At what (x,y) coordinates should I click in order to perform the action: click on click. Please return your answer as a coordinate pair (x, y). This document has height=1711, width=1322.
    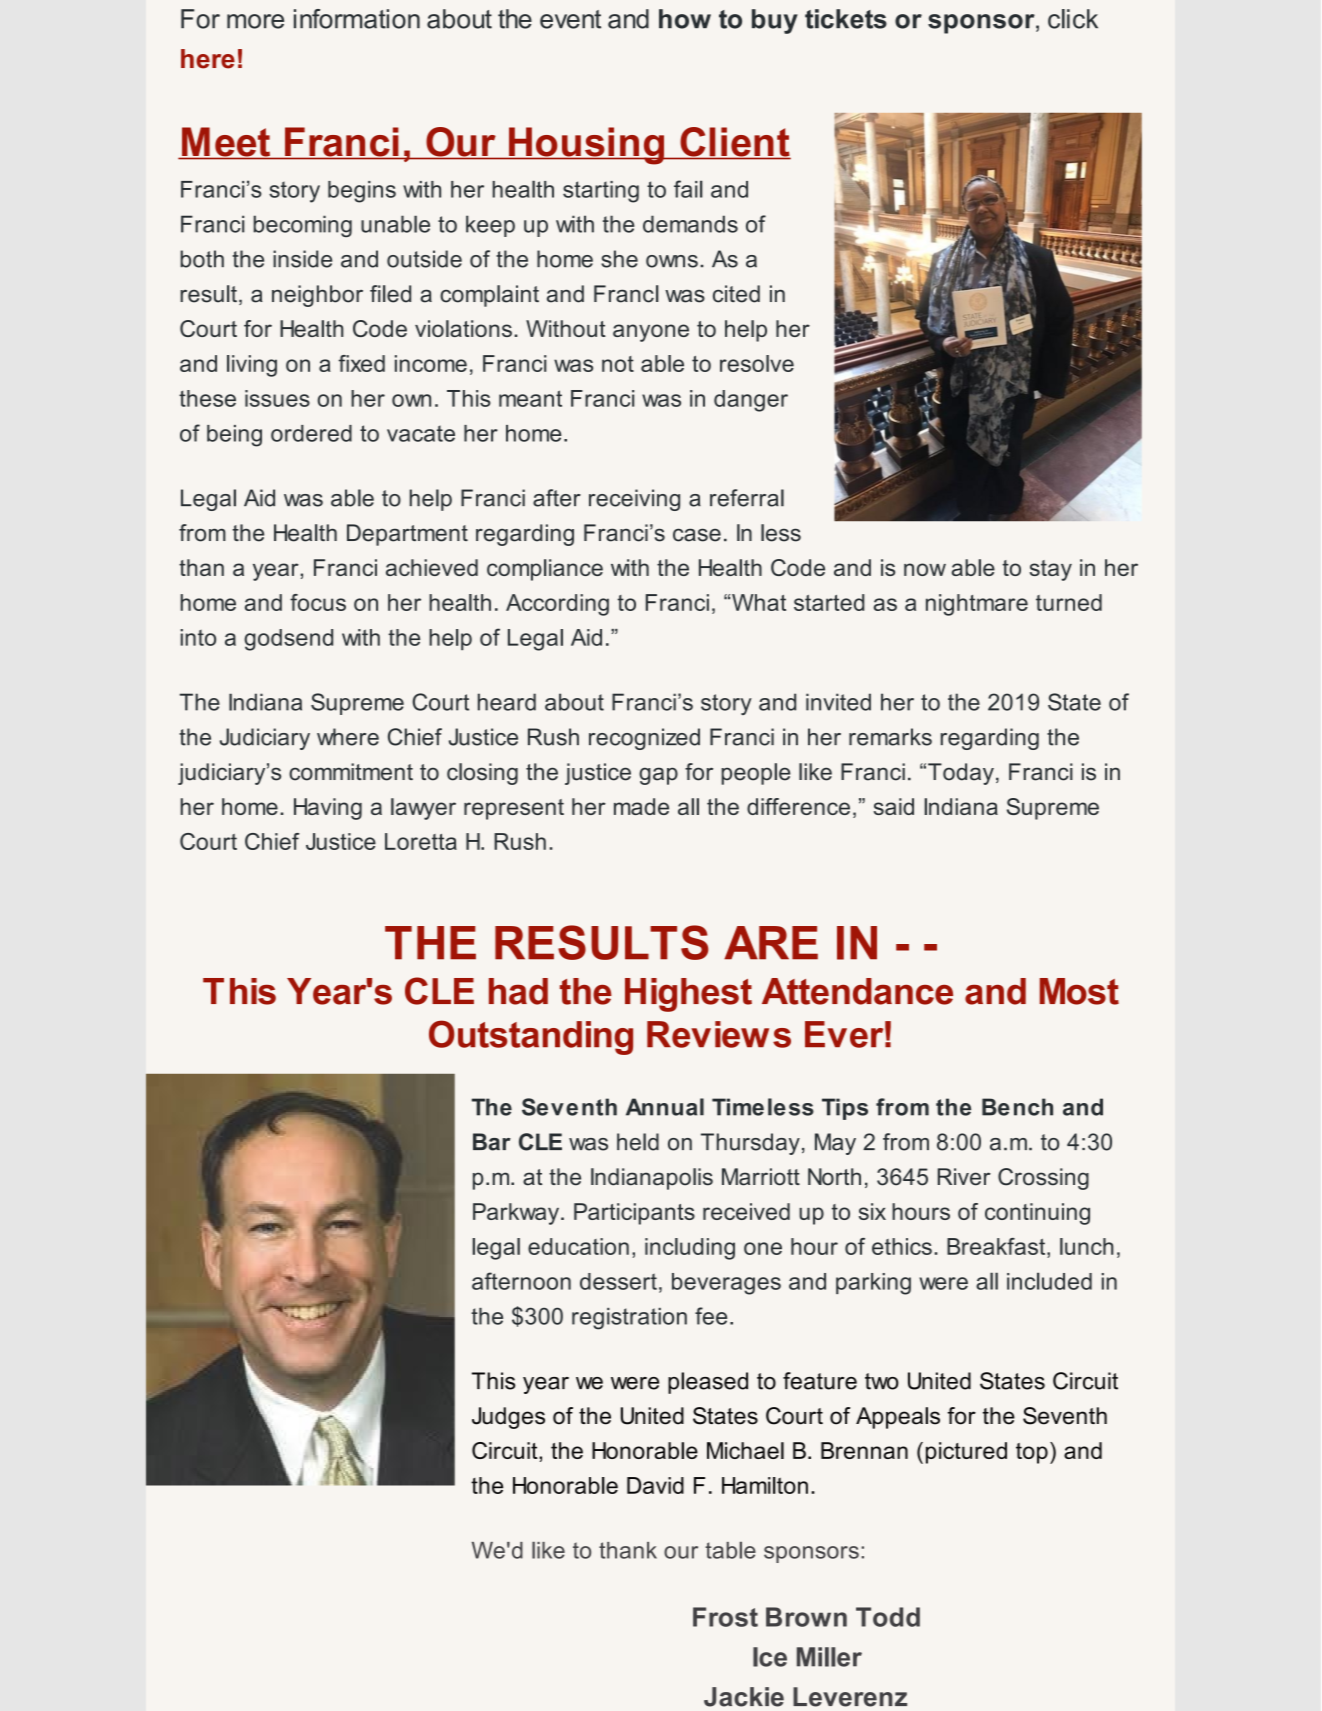
    Looking at the image, I should click on (1073, 19).
